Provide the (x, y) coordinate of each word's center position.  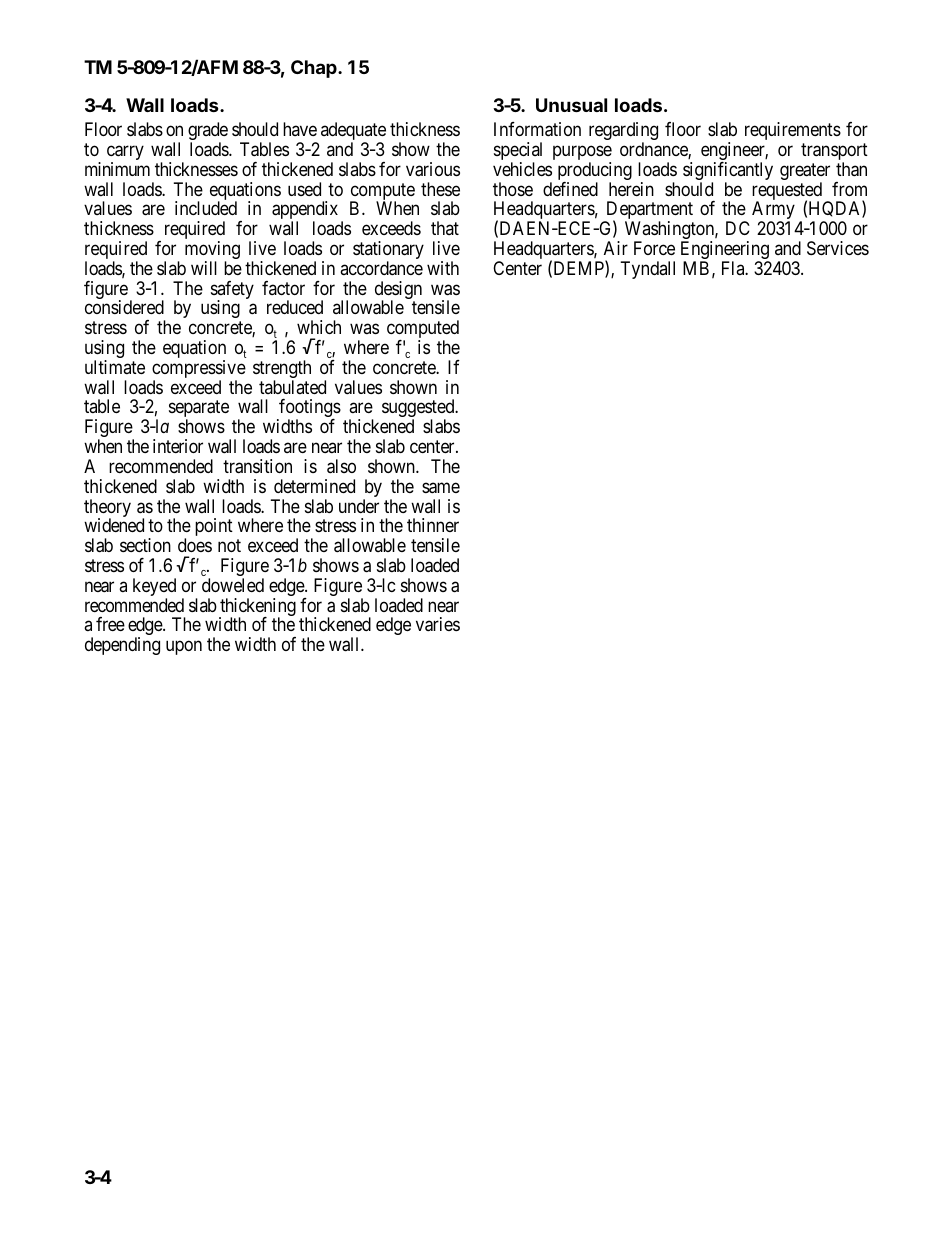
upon (184, 648)
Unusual (571, 105)
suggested (419, 410)
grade (208, 132)
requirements (793, 131)
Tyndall (648, 270)
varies (438, 624)
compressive (199, 370)
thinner (433, 525)
